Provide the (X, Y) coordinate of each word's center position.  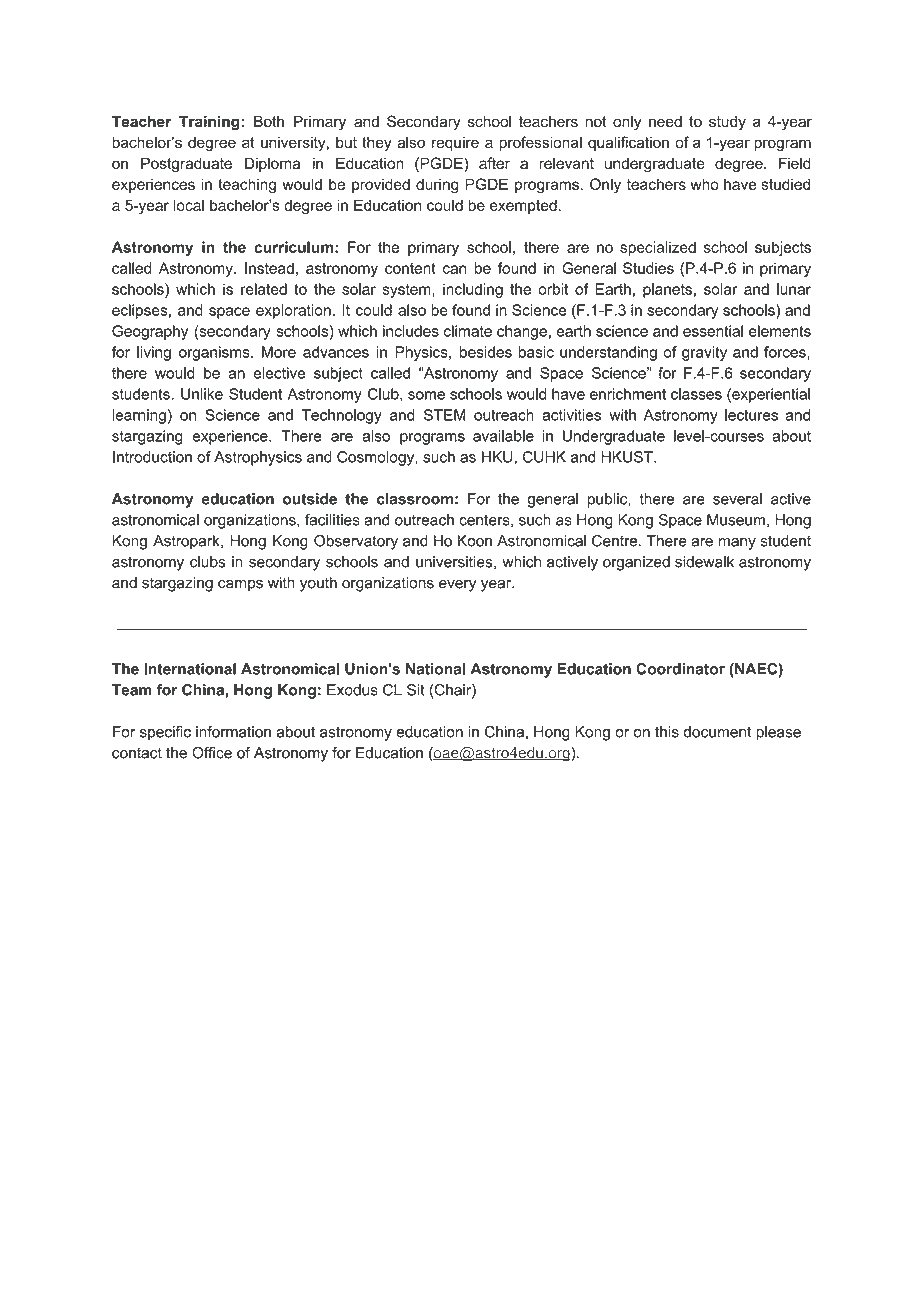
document (718, 732)
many (737, 544)
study (727, 123)
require (455, 143)
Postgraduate (186, 164)
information (233, 732)
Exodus (352, 690)
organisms (215, 353)
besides (486, 352)
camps (240, 586)
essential (713, 331)
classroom (415, 499)
